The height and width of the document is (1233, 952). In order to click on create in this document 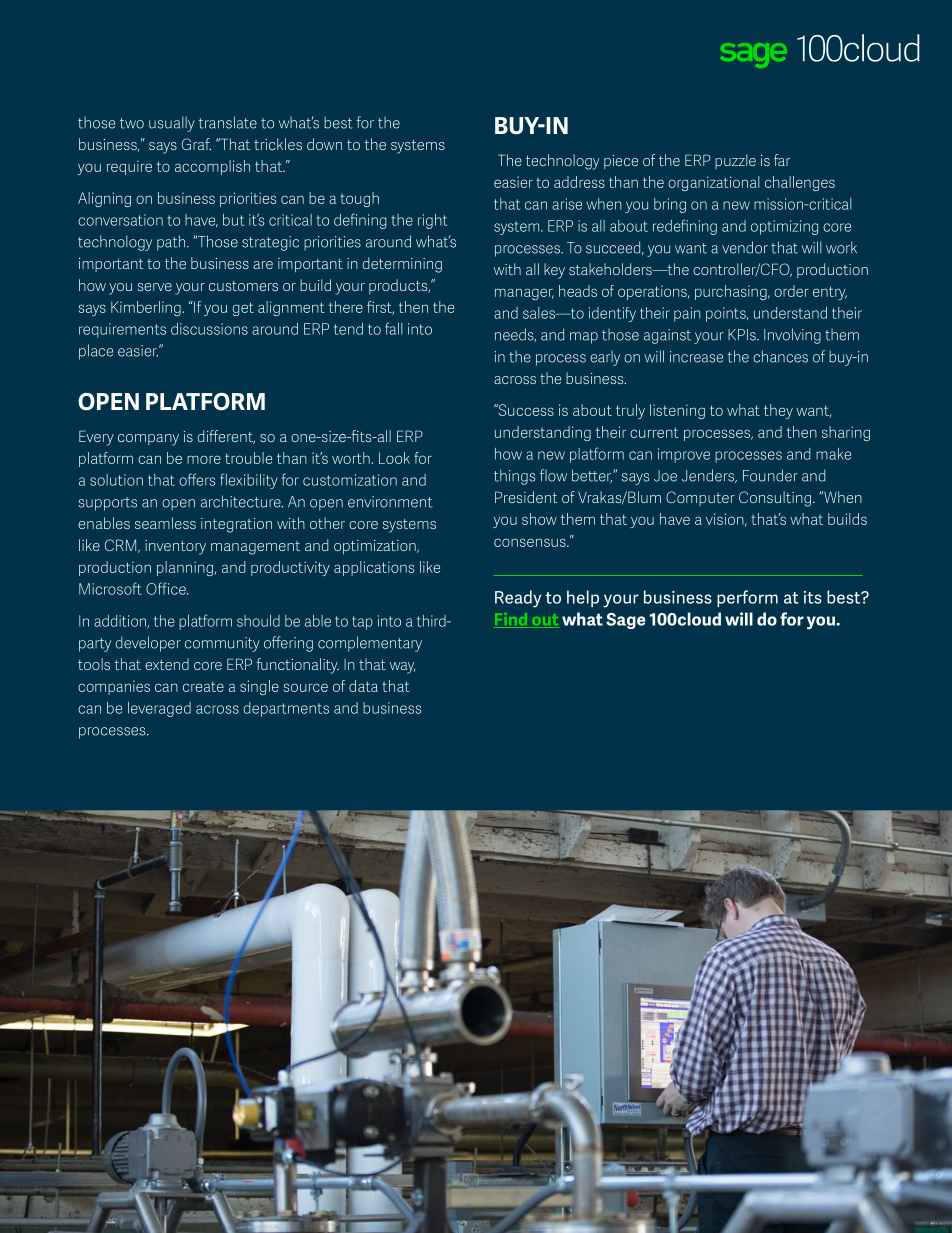, I will do `click(203, 686)`.
